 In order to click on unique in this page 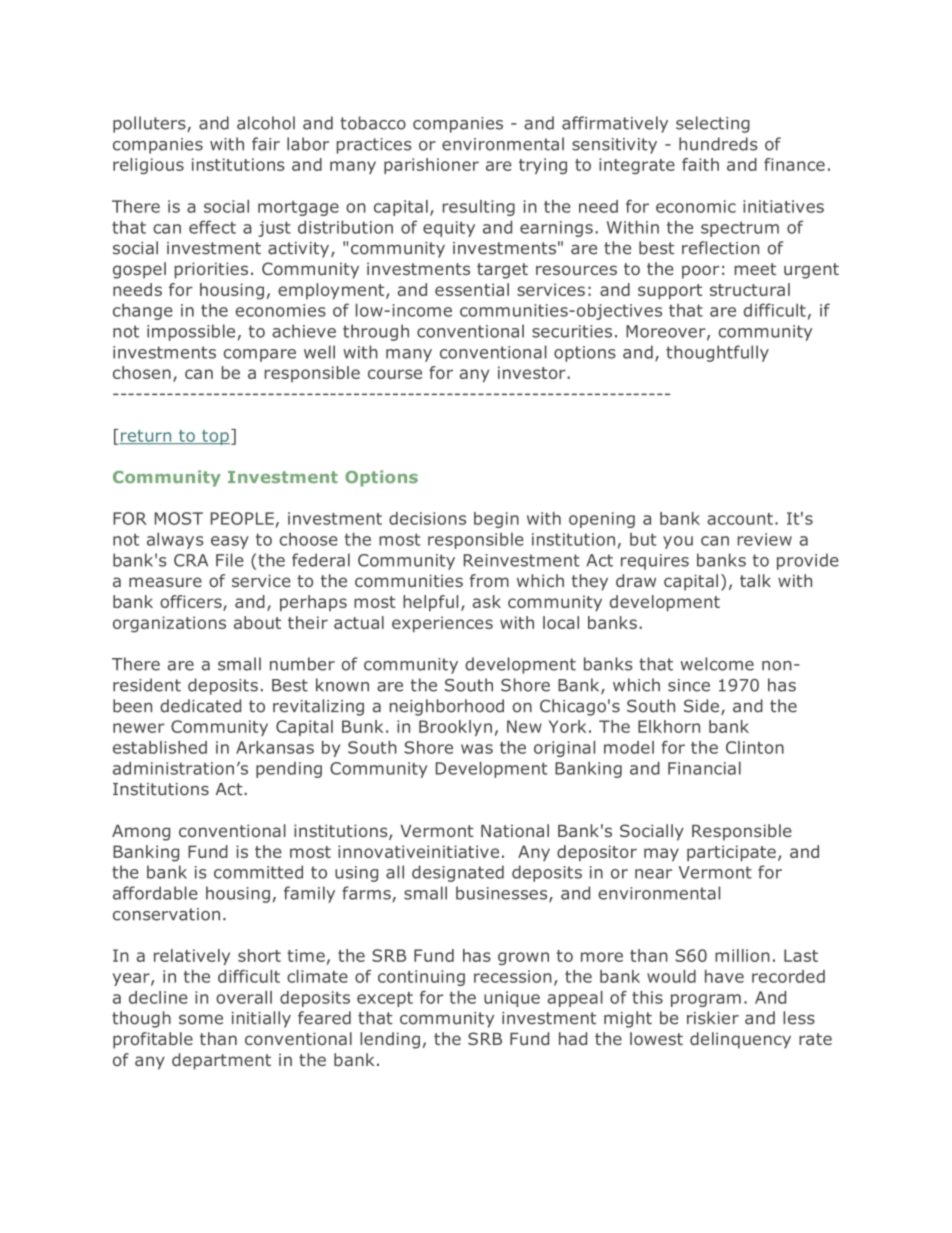, I will do `click(512, 999)`.
